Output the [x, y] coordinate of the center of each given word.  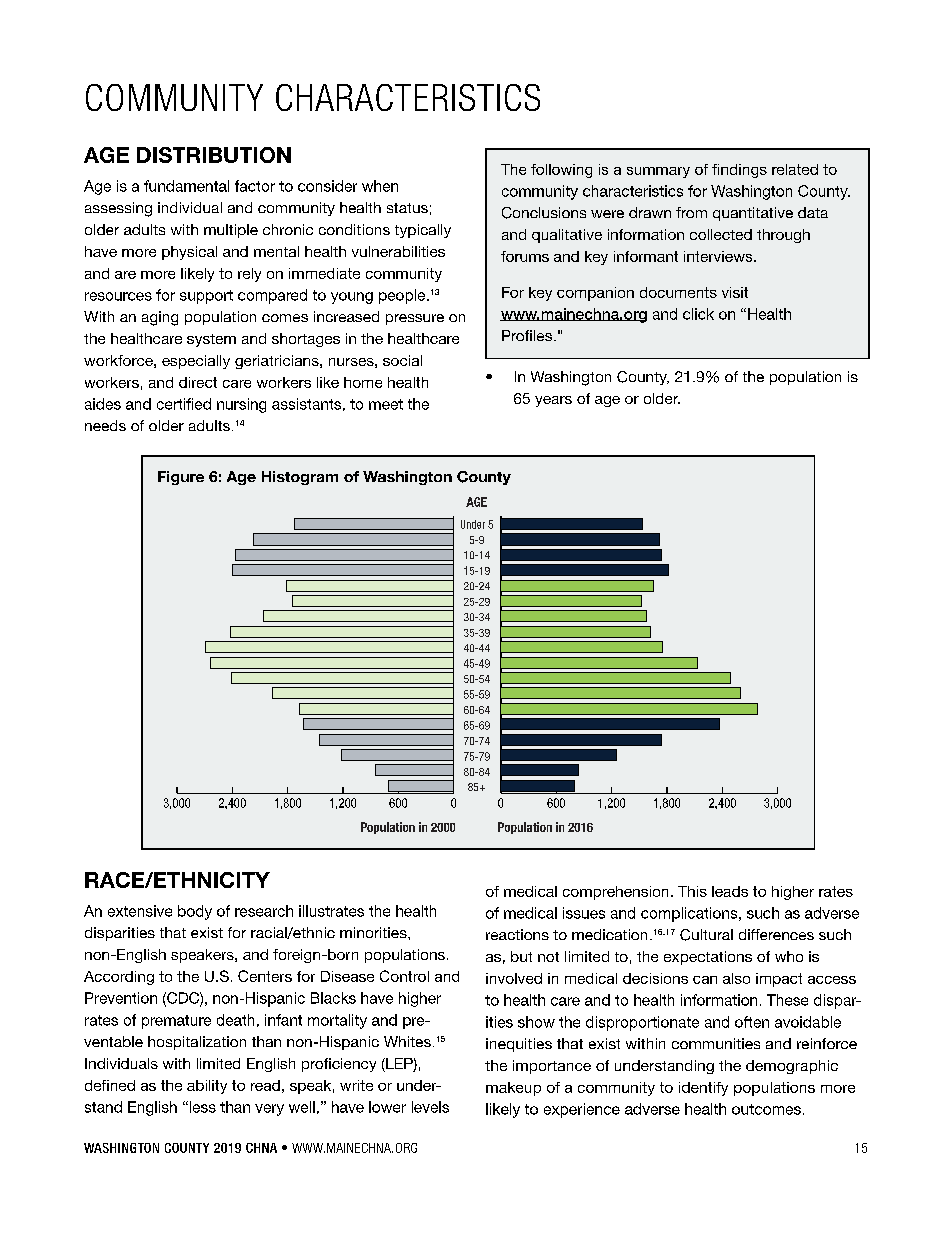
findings [739, 171]
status [407, 208]
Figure [181, 478]
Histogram [300, 478]
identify [703, 1089]
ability [207, 1087]
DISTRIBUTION [214, 155]
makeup [513, 1089]
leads [730, 891]
